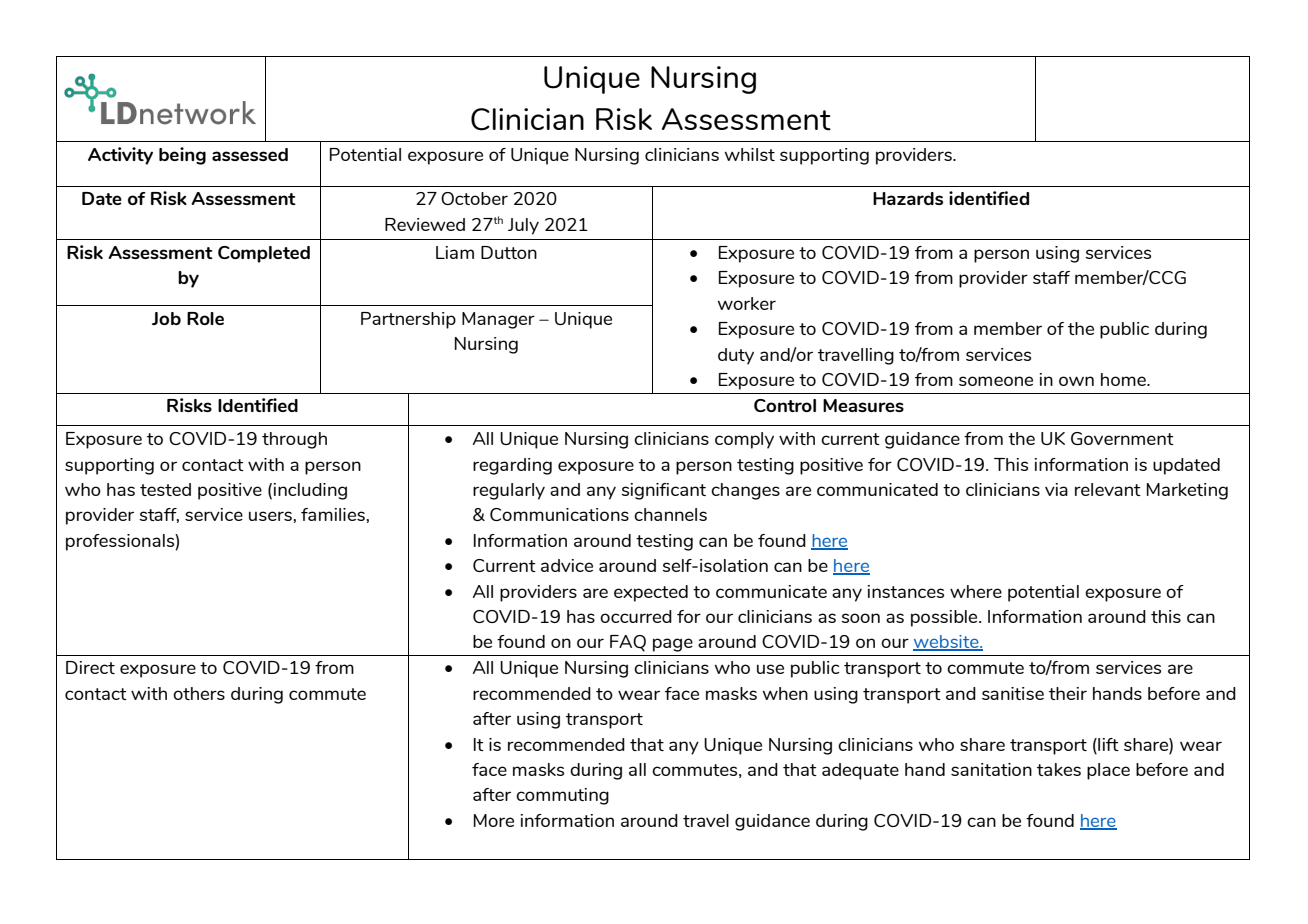 The width and height of the screenshot is (1308, 924). What do you see at coordinates (663, 491) in the screenshot?
I see `significant` at bounding box center [663, 491].
